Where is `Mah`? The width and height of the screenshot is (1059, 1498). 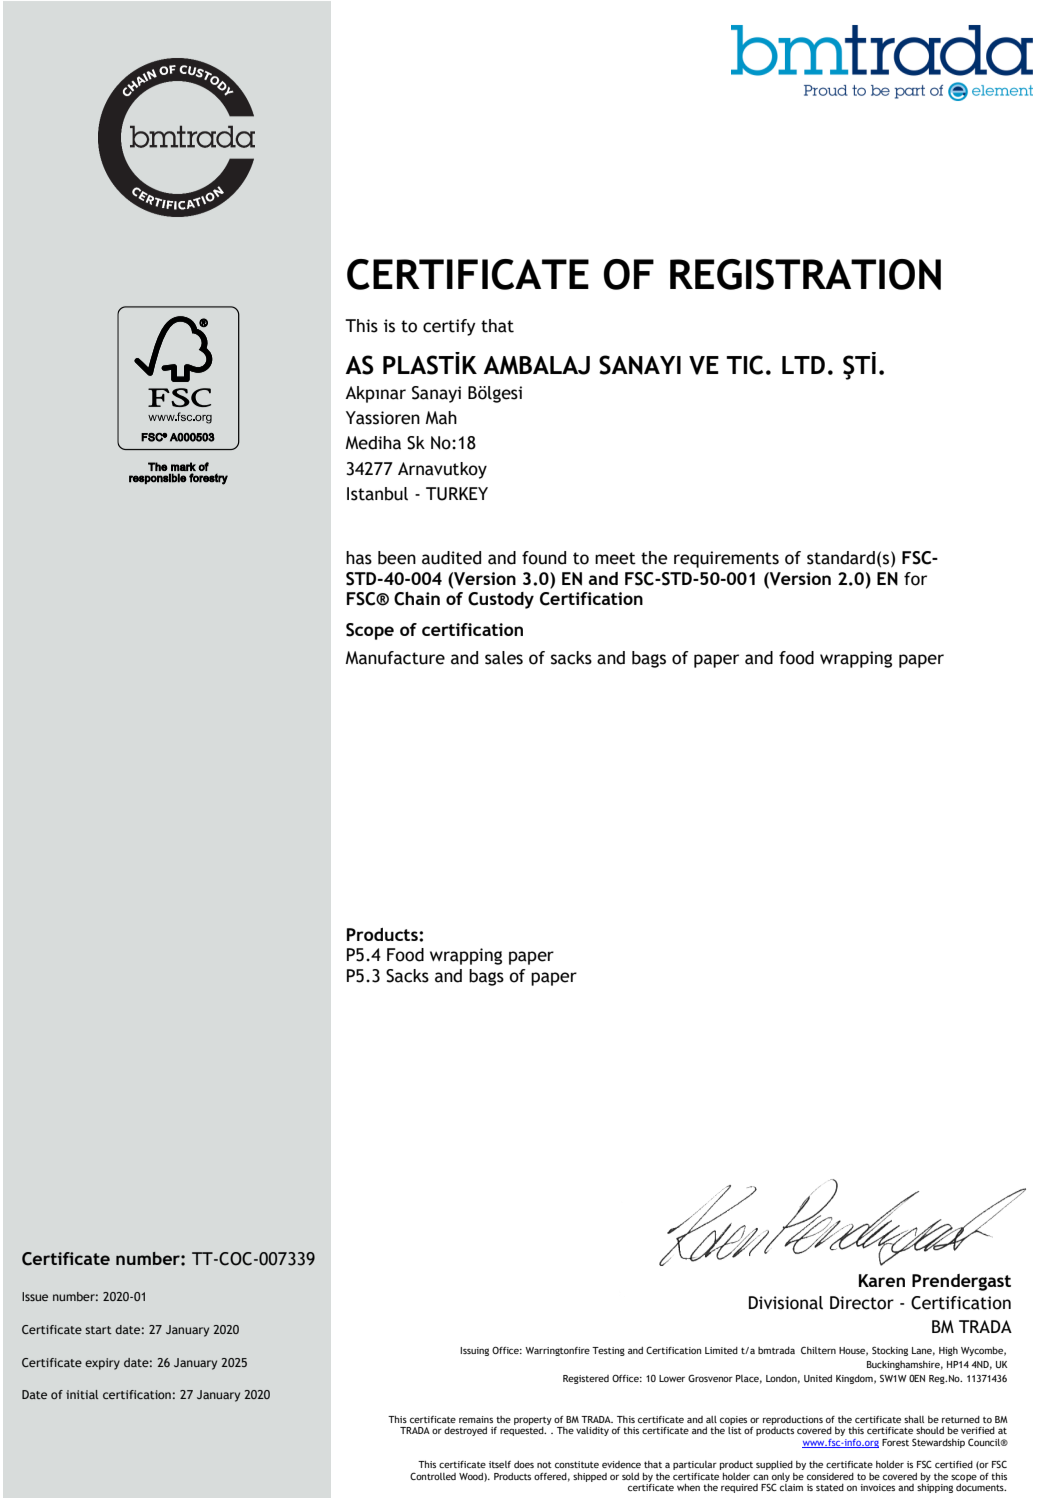 Mah is located at coordinates (441, 418).
